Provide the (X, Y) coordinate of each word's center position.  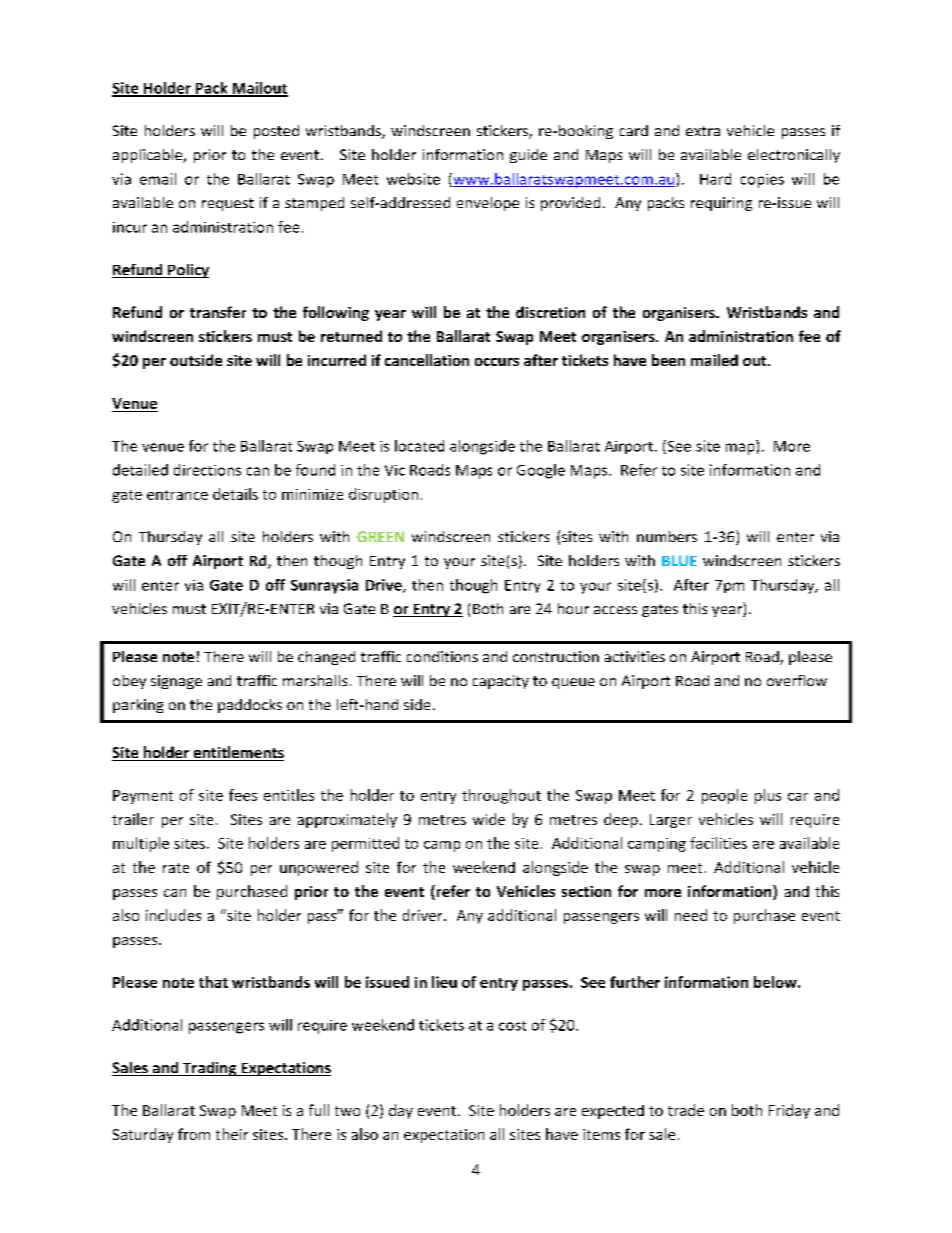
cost (512, 1026)
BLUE (679, 560)
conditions (442, 656)
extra (703, 131)
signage (176, 682)
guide (528, 156)
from (194, 1134)
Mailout (259, 89)
